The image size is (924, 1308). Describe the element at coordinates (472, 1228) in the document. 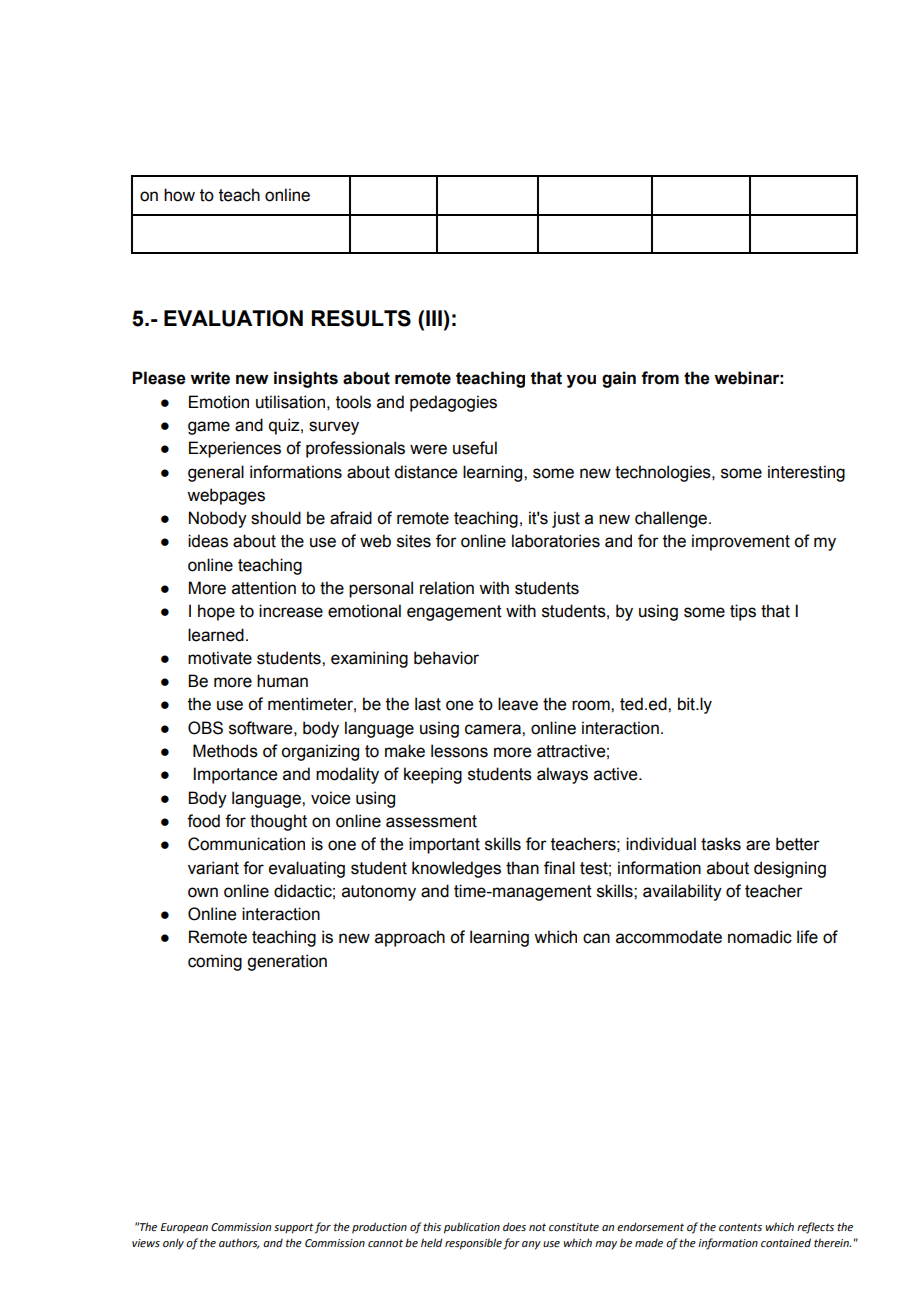

I see `publication` at that location.
